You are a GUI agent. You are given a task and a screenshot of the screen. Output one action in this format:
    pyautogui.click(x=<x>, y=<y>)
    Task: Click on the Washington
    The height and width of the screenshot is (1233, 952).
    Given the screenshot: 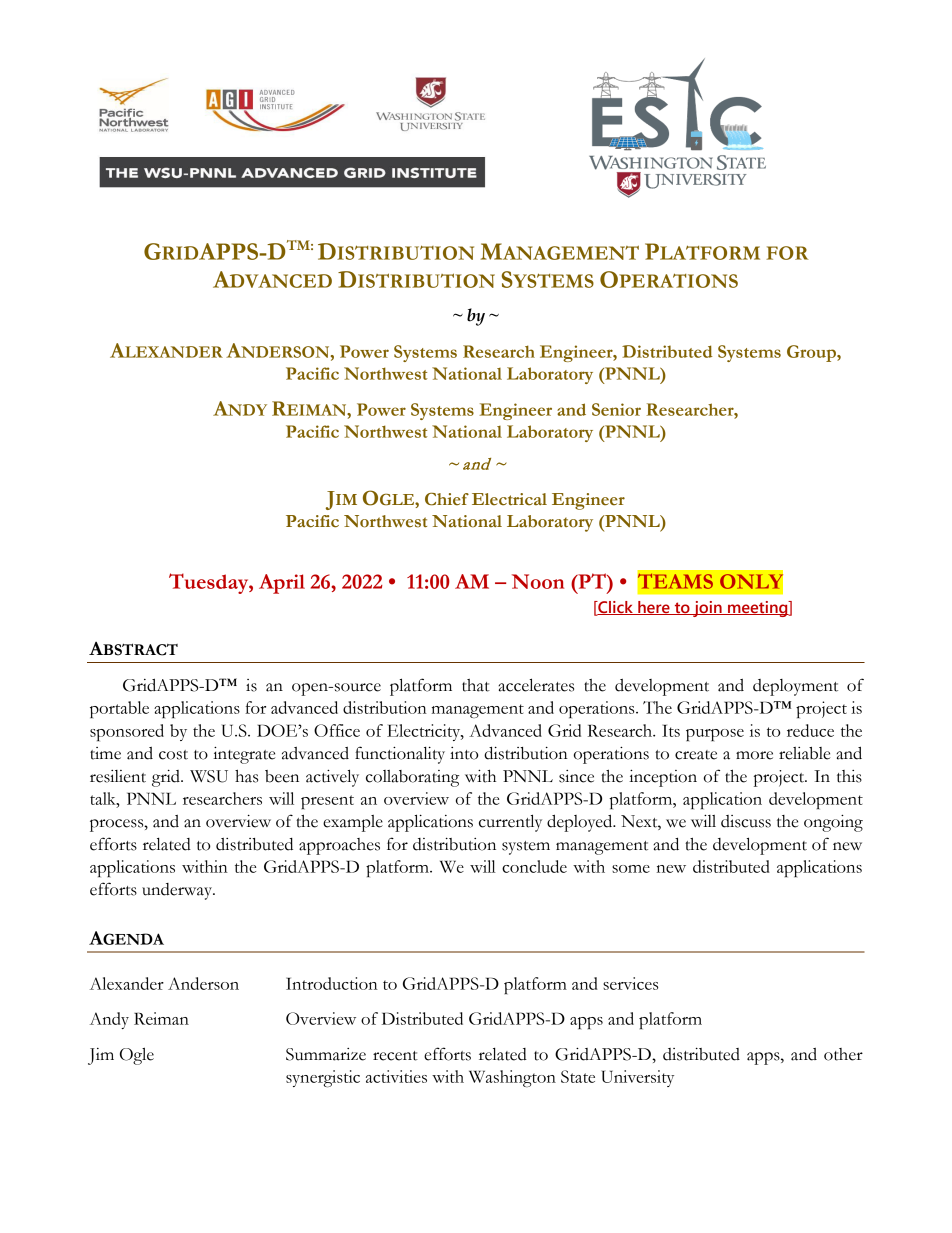 What is the action you would take?
    pyautogui.click(x=512, y=1078)
